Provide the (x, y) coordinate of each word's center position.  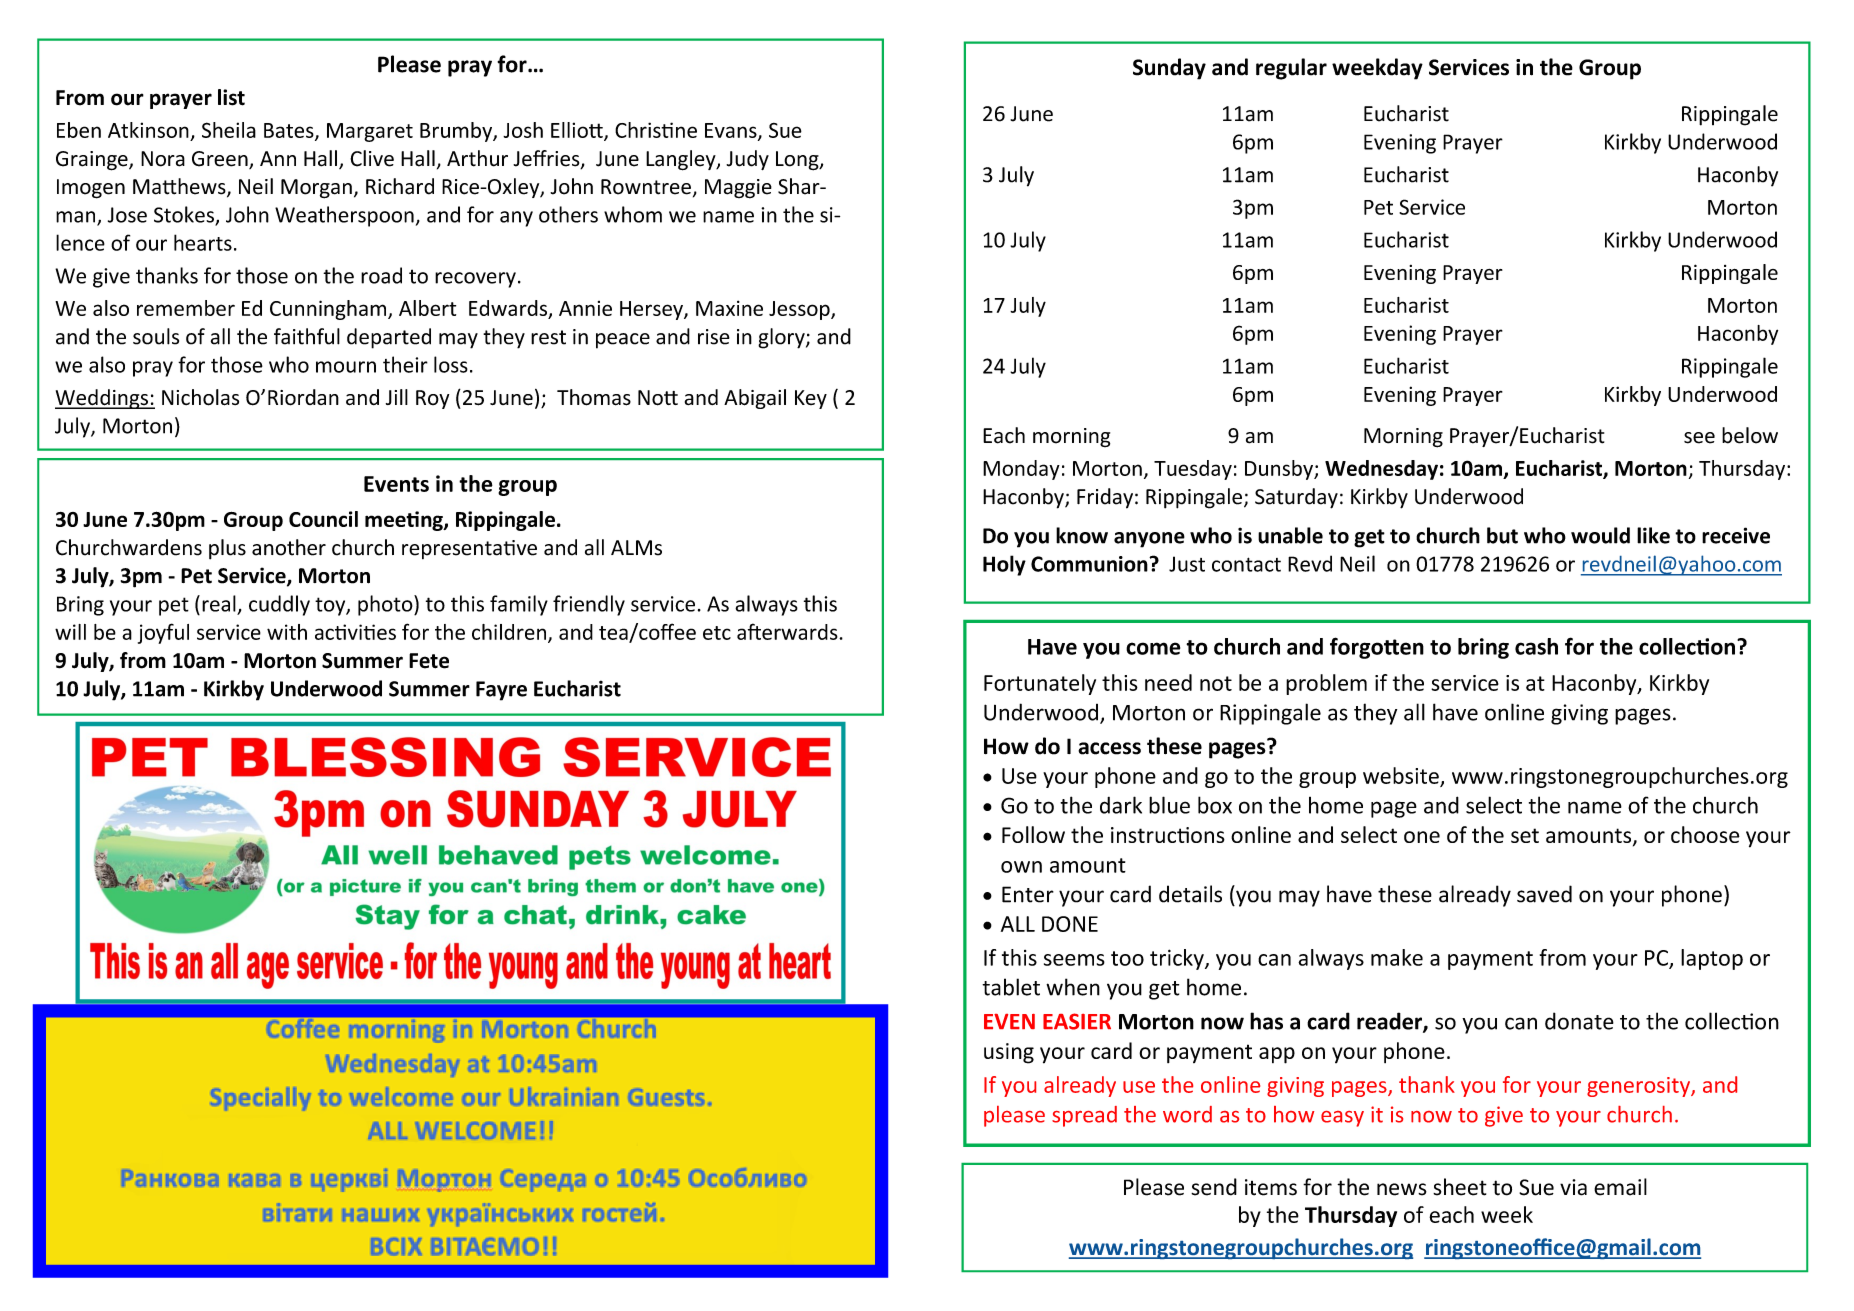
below (1750, 435)
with (287, 632)
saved (1544, 894)
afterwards (788, 631)
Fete (429, 661)
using (1009, 1053)
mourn (346, 367)
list (231, 97)
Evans (732, 131)
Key (811, 399)
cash (1536, 646)
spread (1084, 1116)
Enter (1028, 894)
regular (1291, 69)
